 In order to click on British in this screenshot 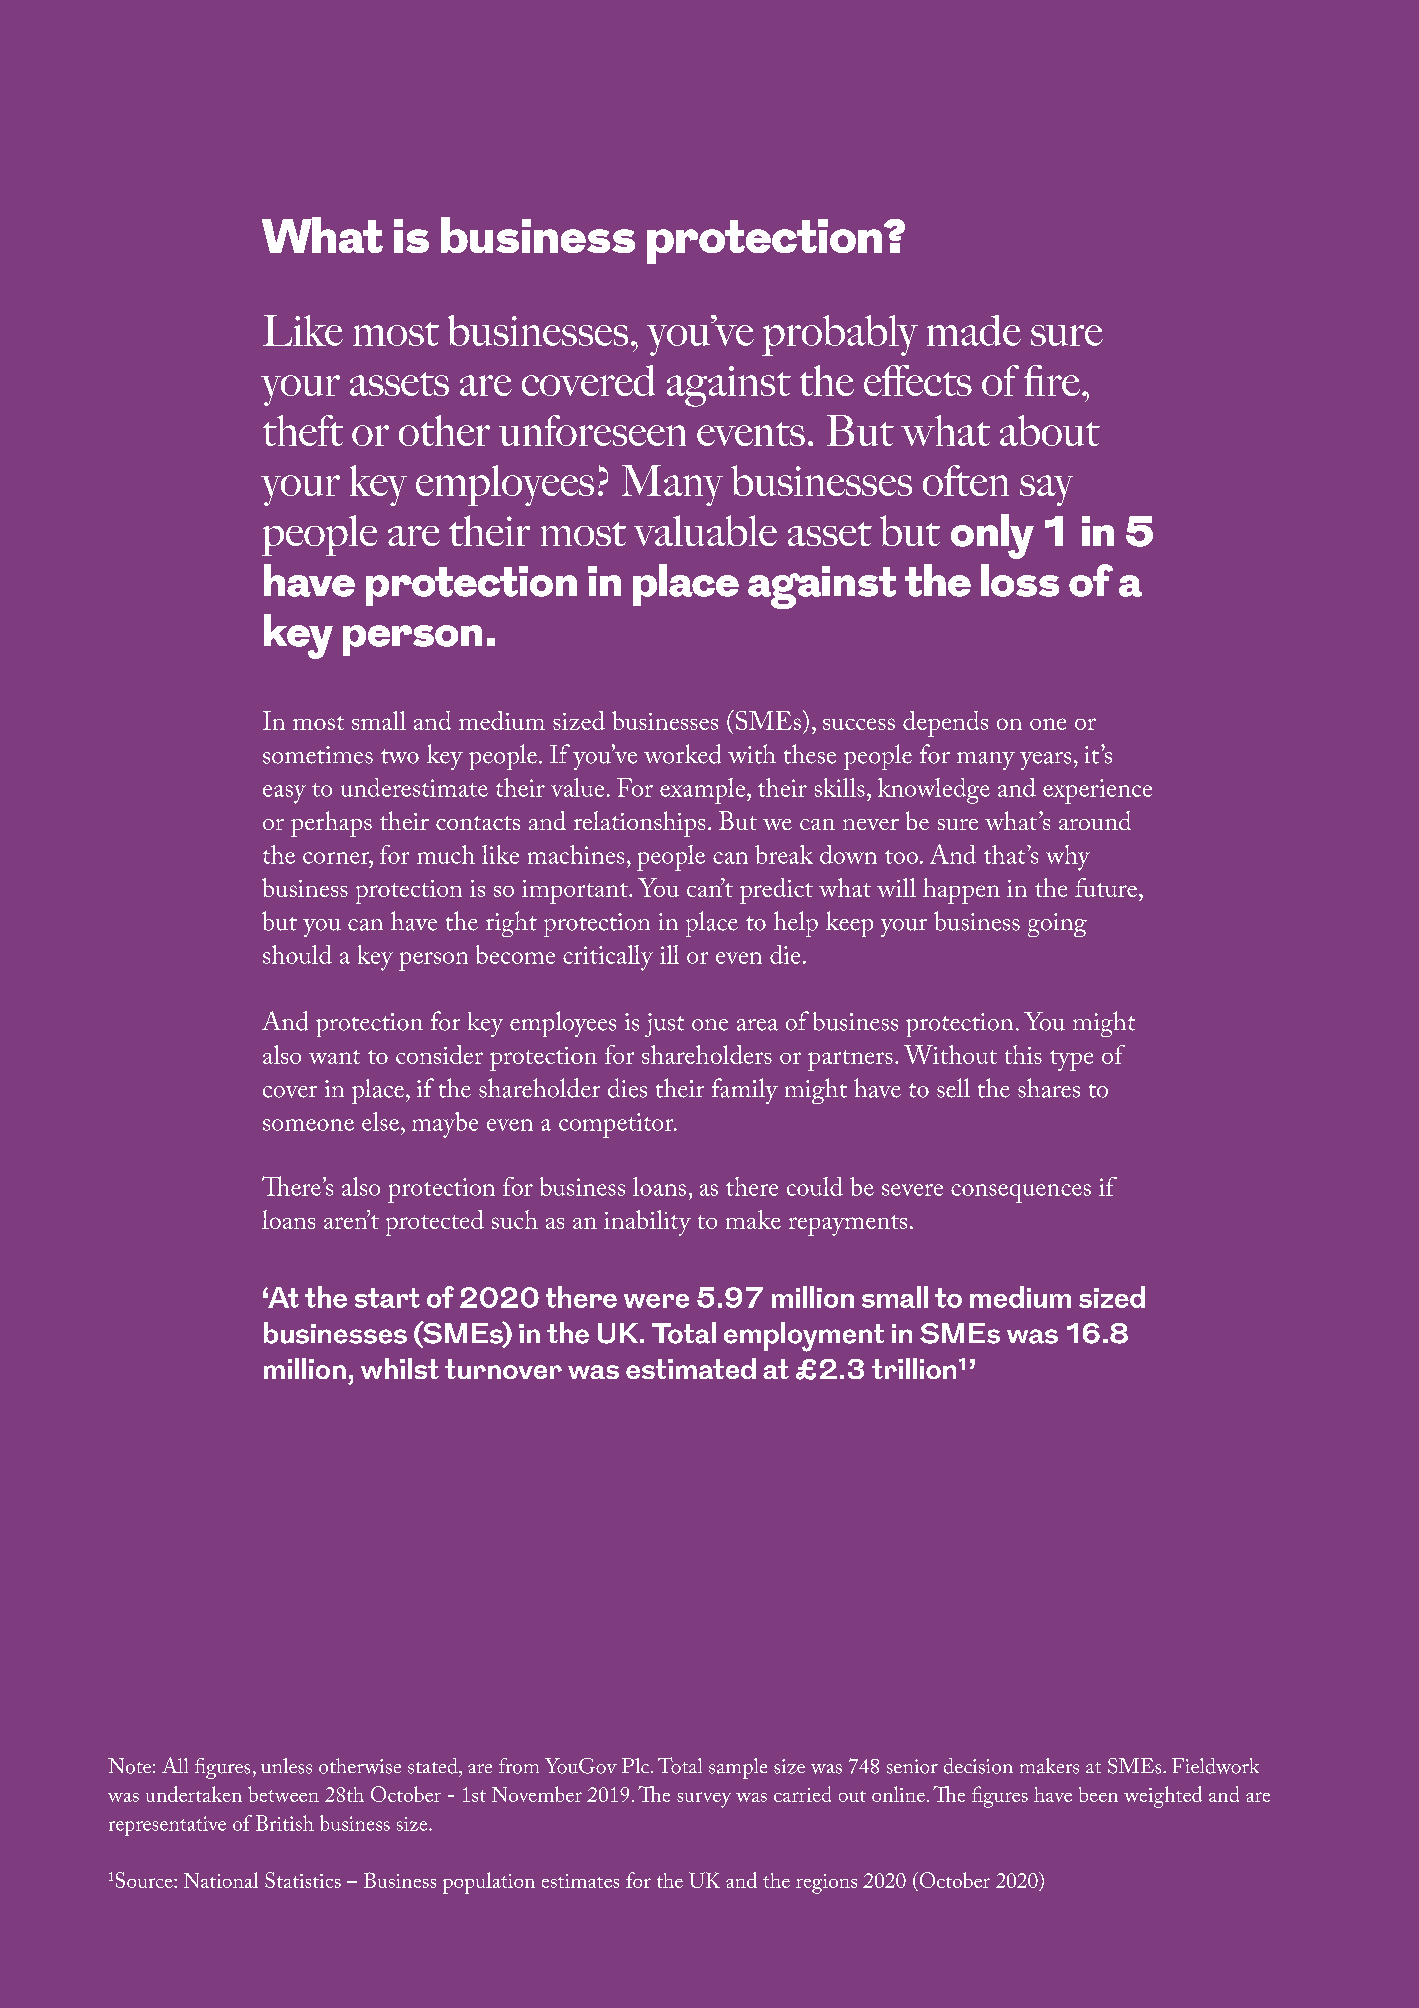, I will do `click(285, 1823)`.
